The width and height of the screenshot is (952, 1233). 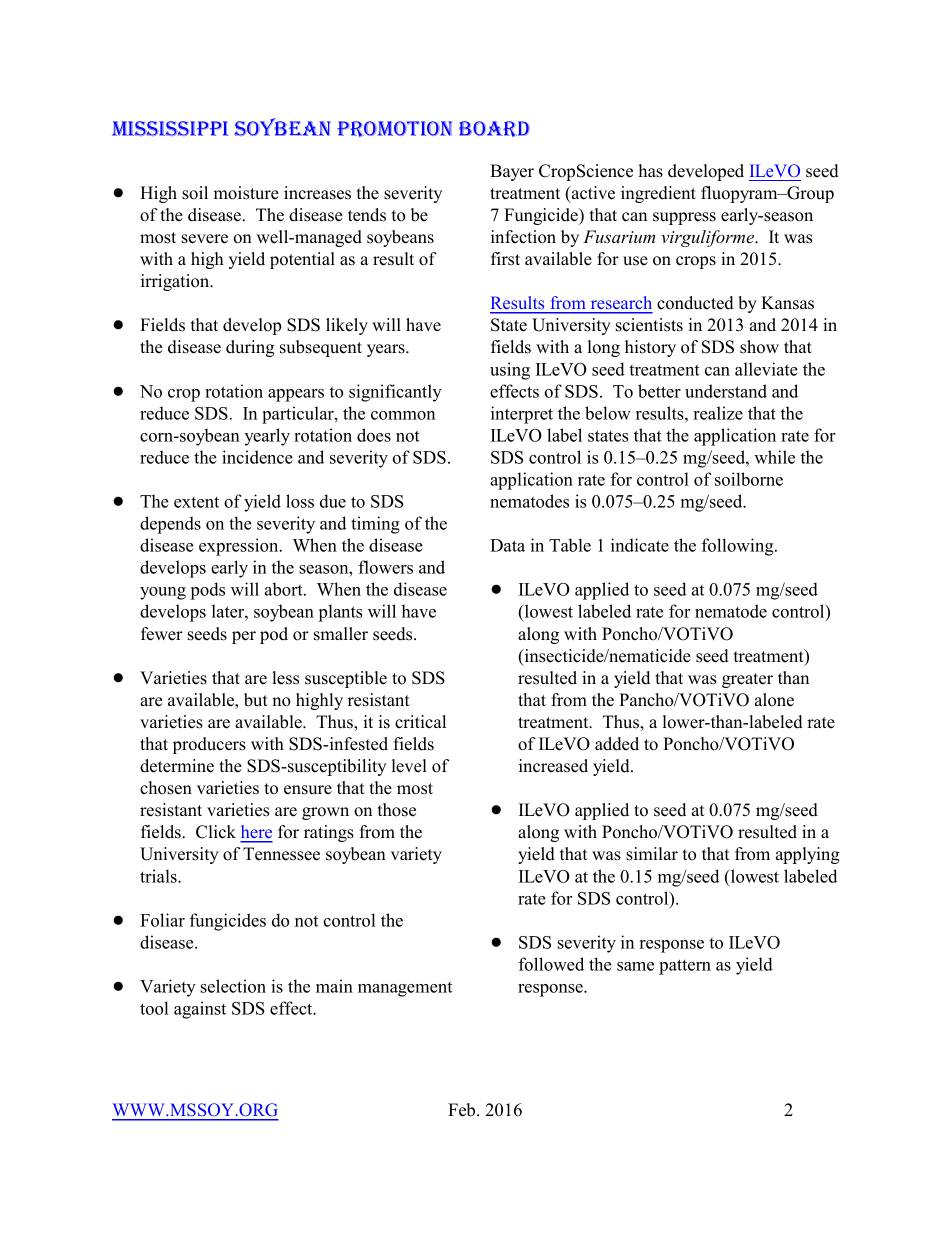 What do you see at coordinates (216, 832) in the screenshot?
I see `Click` at bounding box center [216, 832].
